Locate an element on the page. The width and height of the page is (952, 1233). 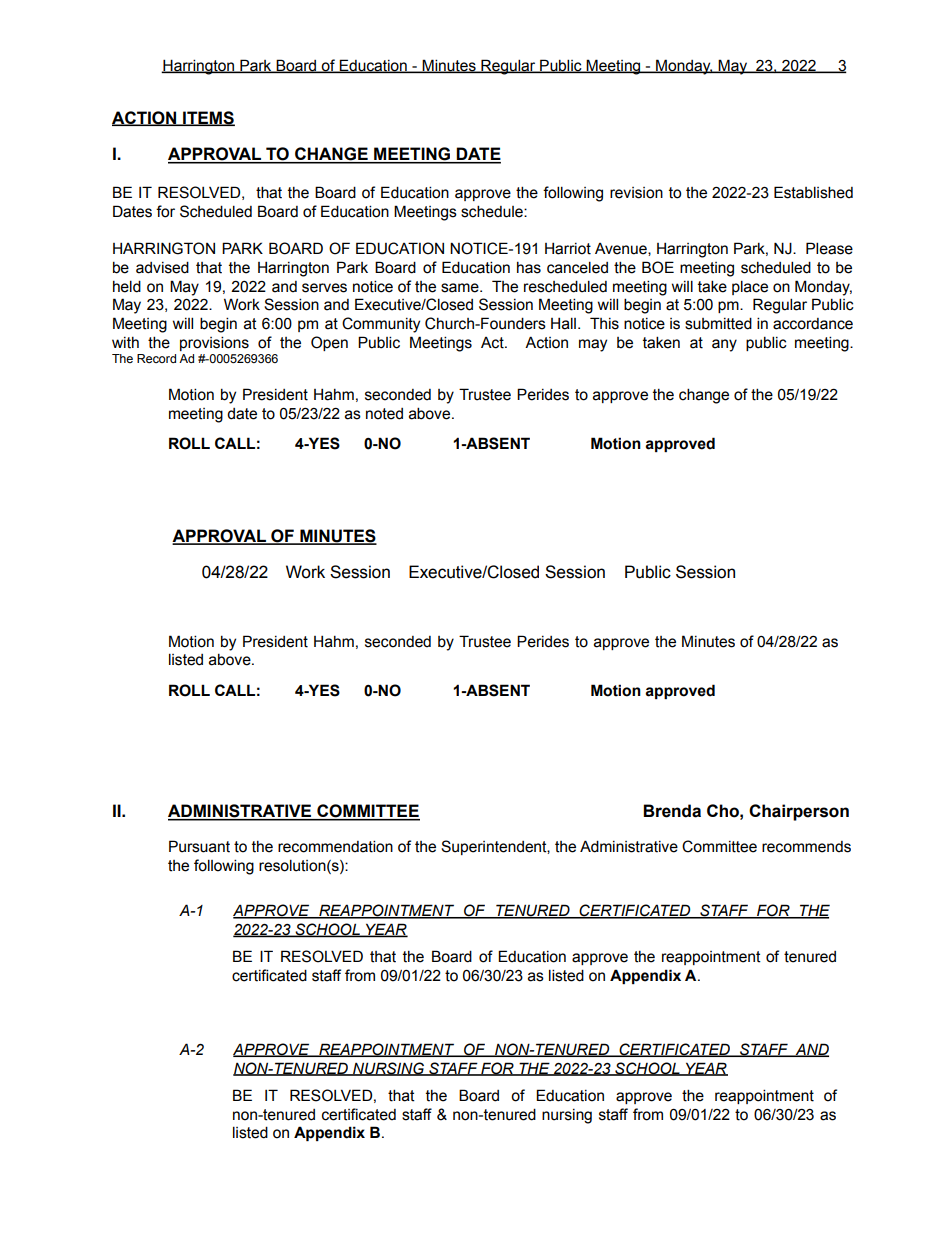
Hall is located at coordinates (563, 323).
